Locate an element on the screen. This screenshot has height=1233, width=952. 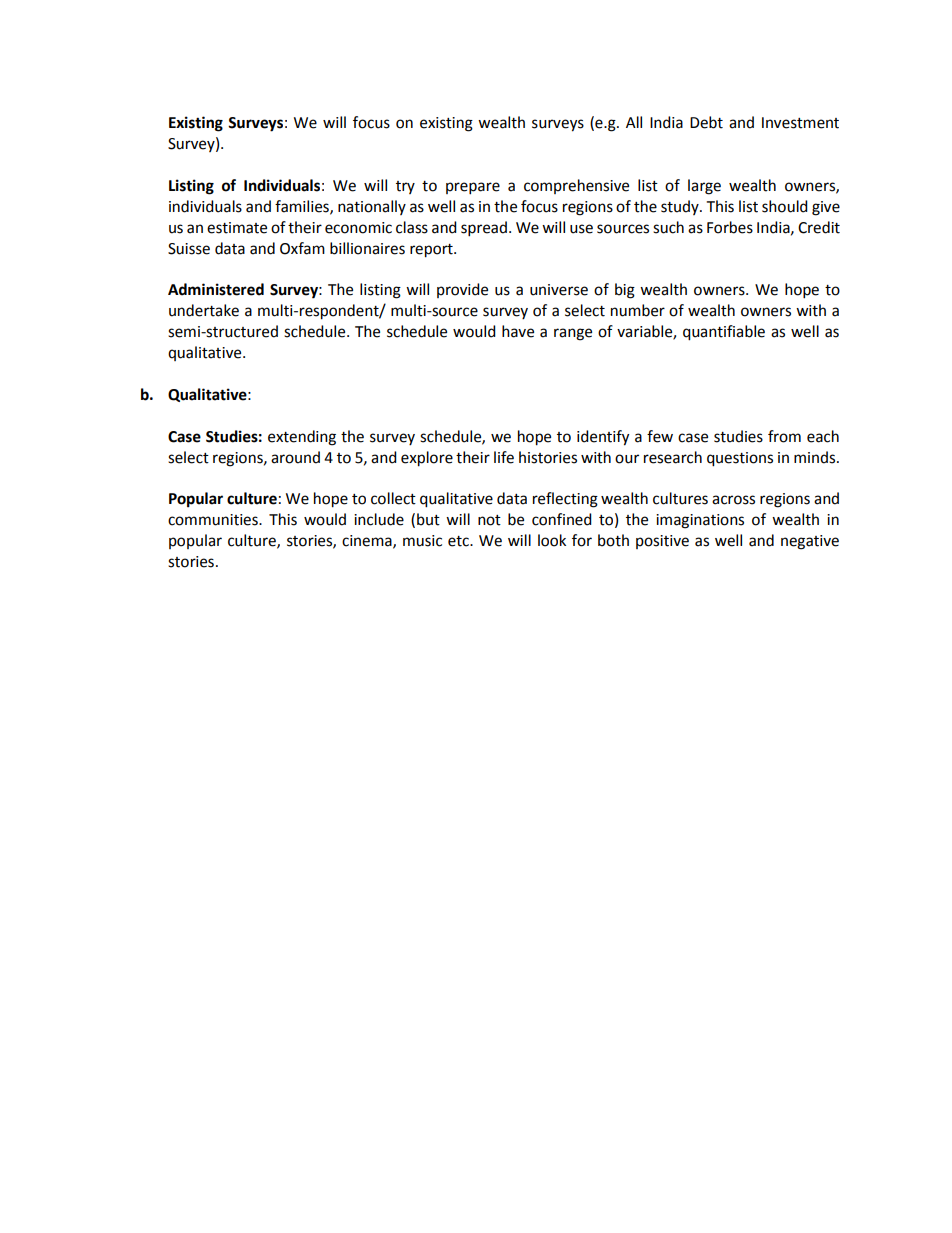
communities is located at coordinates (214, 520).
